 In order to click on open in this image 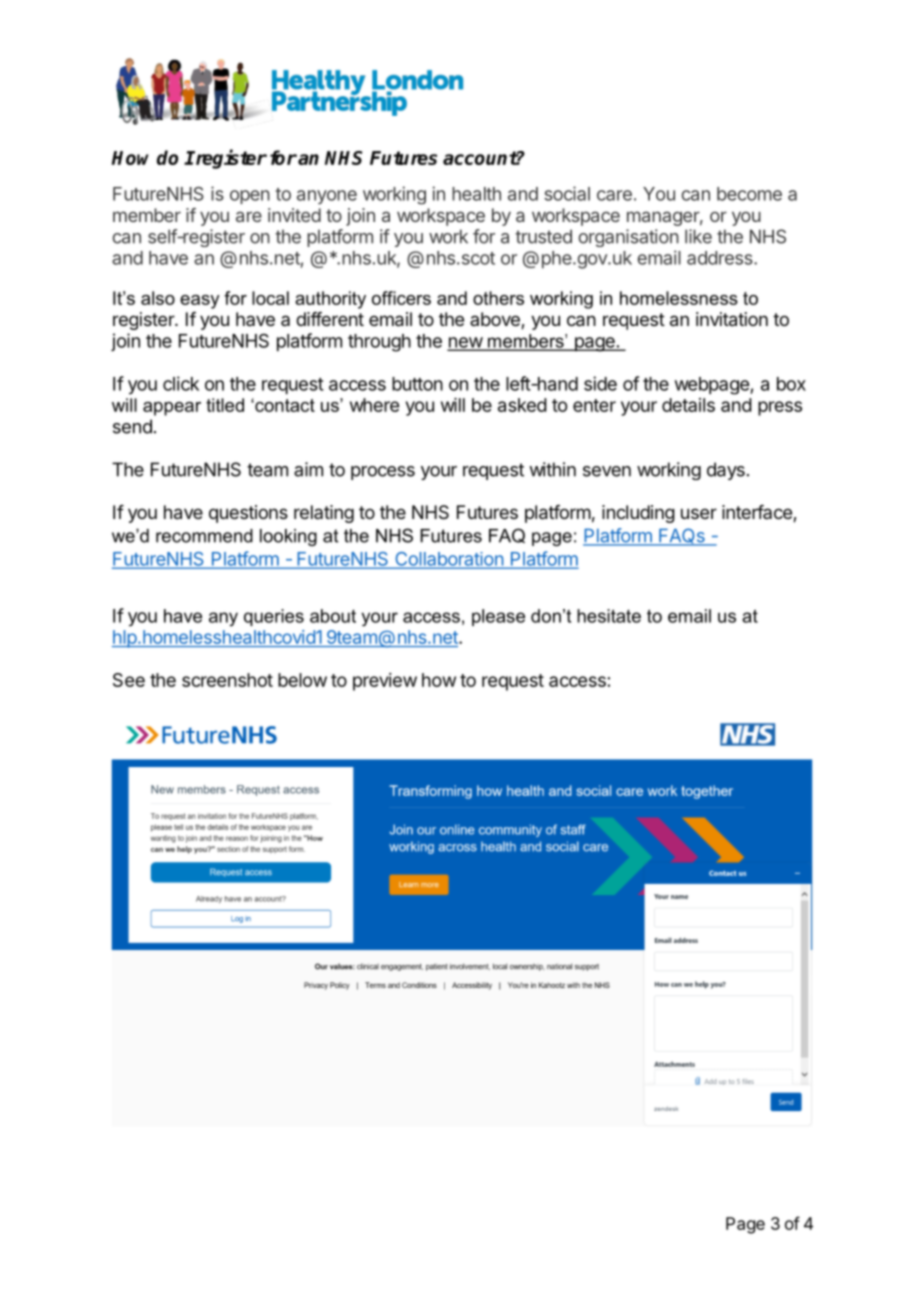, I will do `click(250, 197)`.
